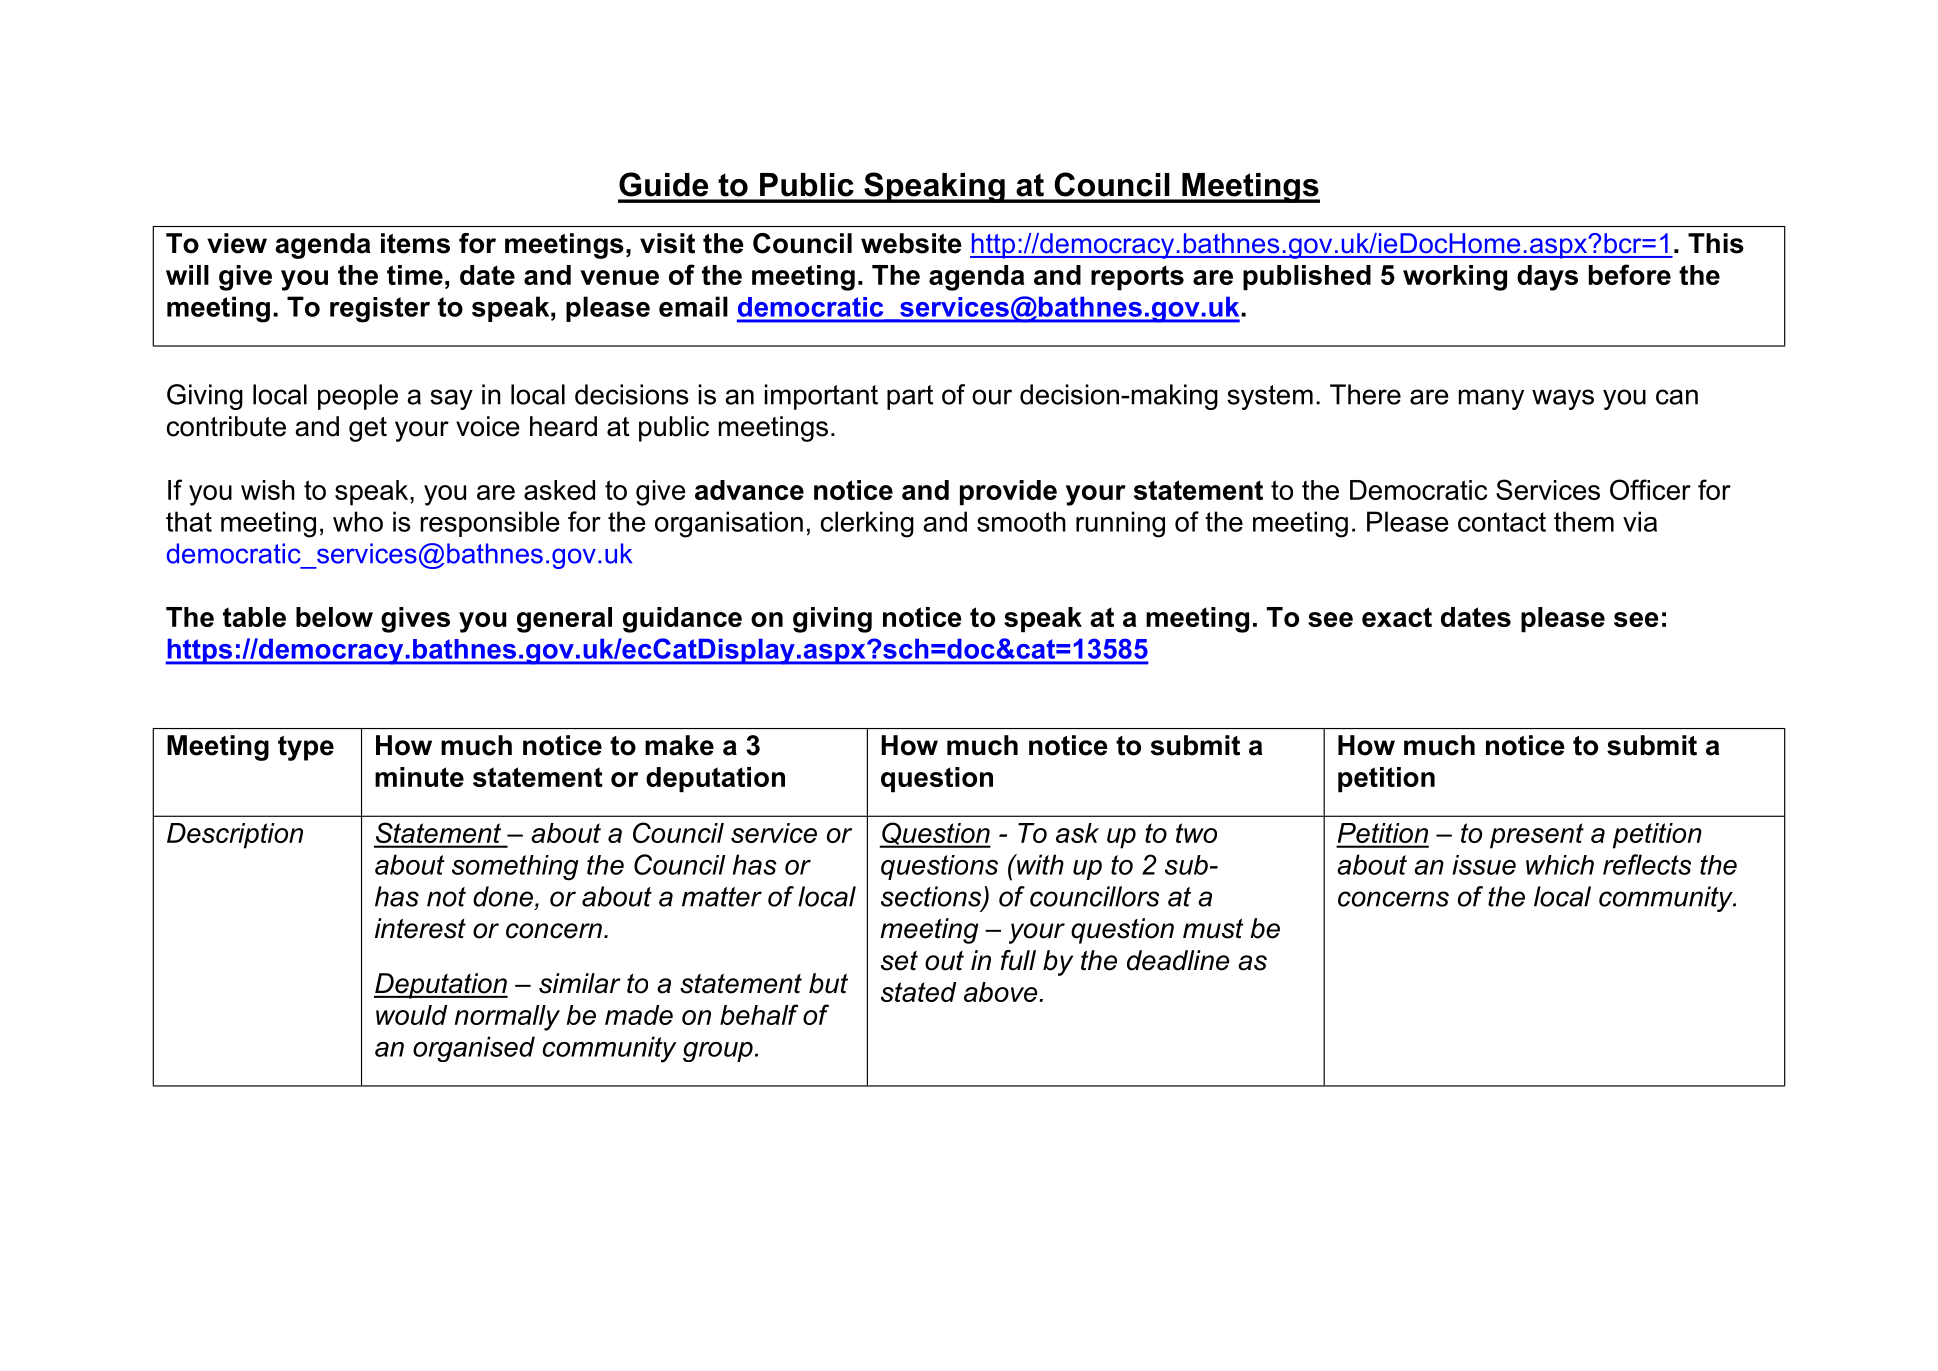 The height and width of the screenshot is (1371, 1938). Describe the element at coordinates (334, 617) in the screenshot. I see `below` at that location.
